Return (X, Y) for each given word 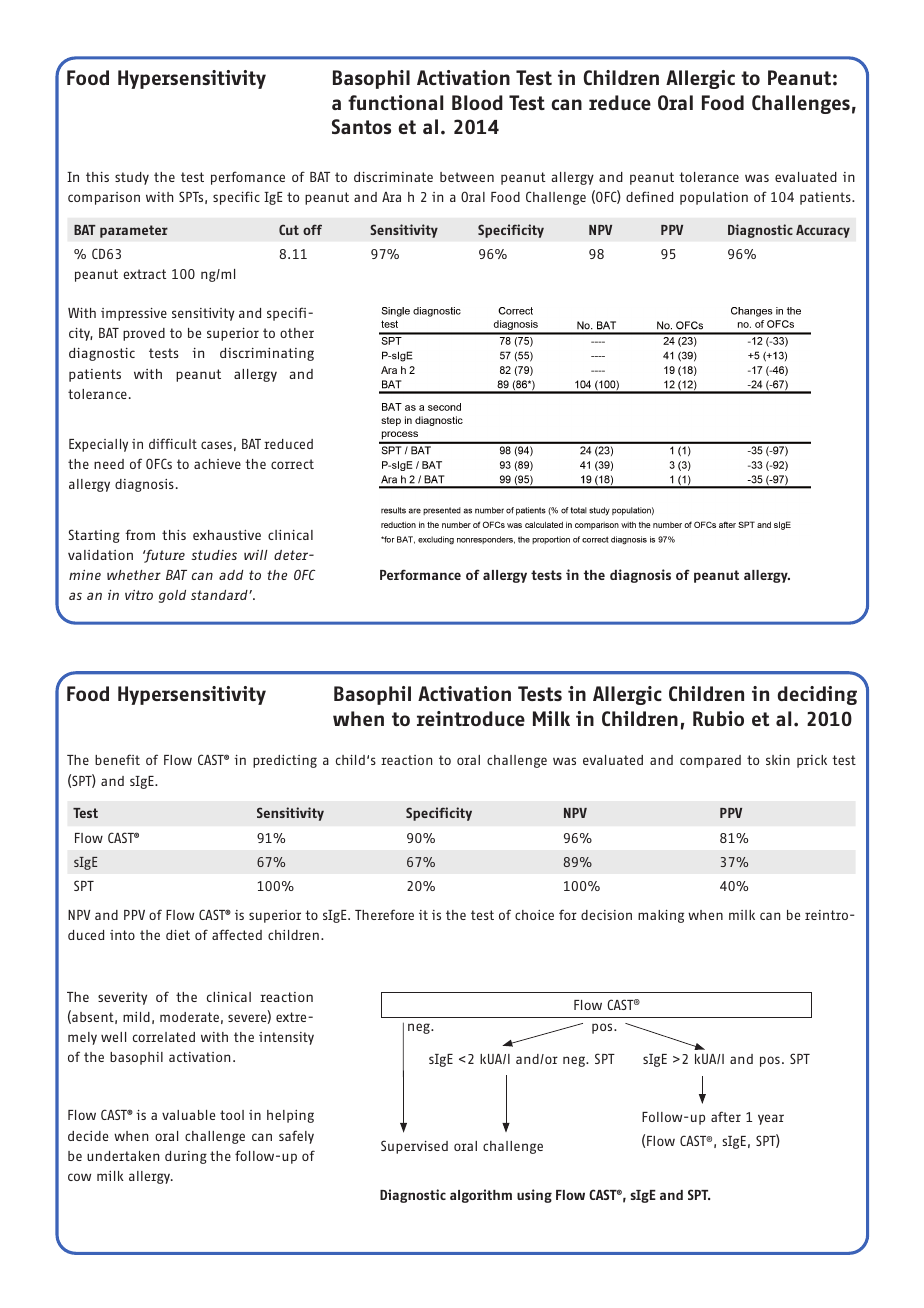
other (297, 333)
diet (178, 935)
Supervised (414, 1147)
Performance (420, 574)
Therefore (384, 914)
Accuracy (823, 231)
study (132, 178)
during (186, 1157)
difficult (173, 443)
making (661, 916)
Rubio (718, 718)
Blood (477, 102)
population (714, 198)
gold (172, 596)
